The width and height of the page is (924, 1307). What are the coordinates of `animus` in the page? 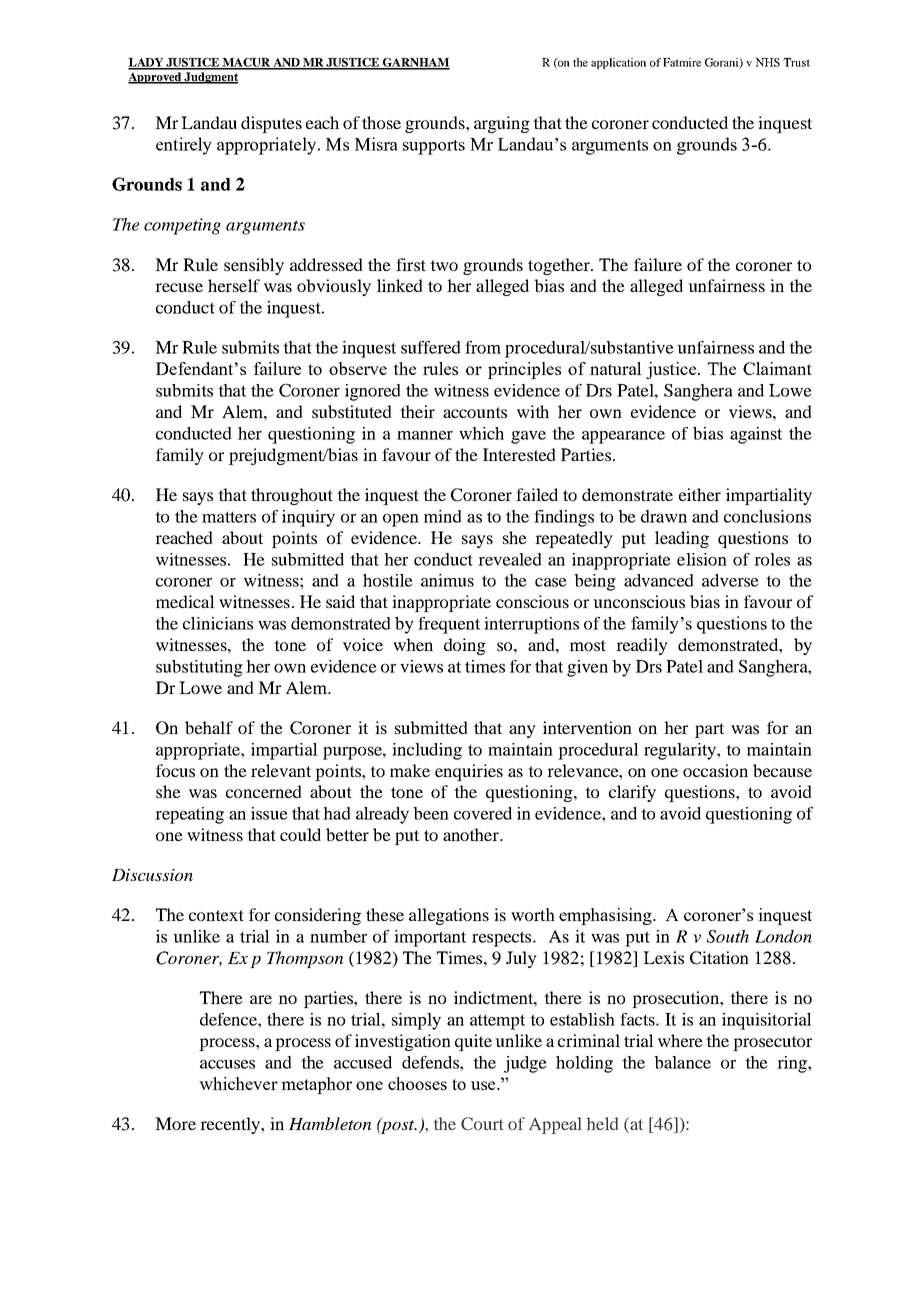 It's located at (447, 580).
